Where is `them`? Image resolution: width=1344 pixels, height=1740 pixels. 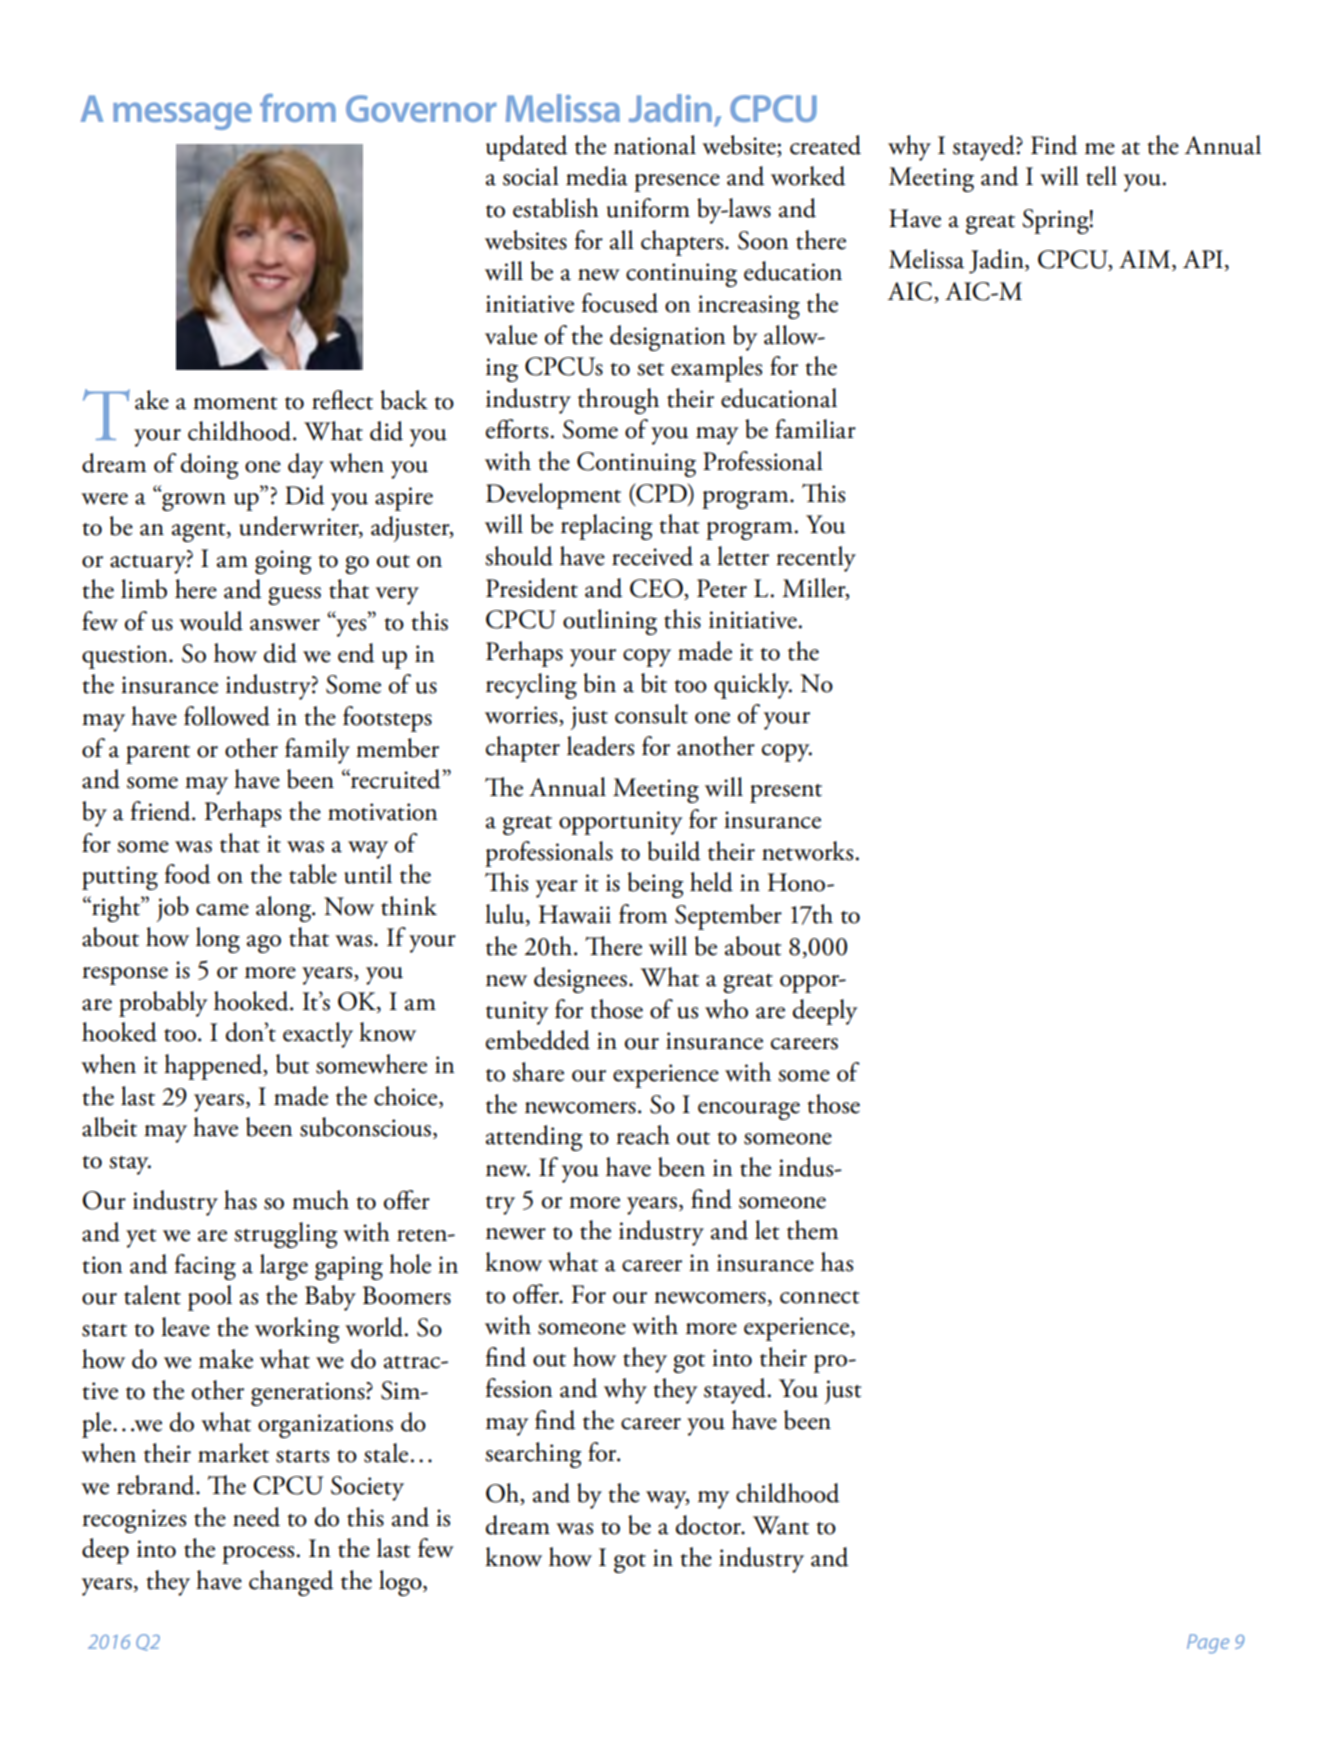 them is located at coordinates (812, 1230).
